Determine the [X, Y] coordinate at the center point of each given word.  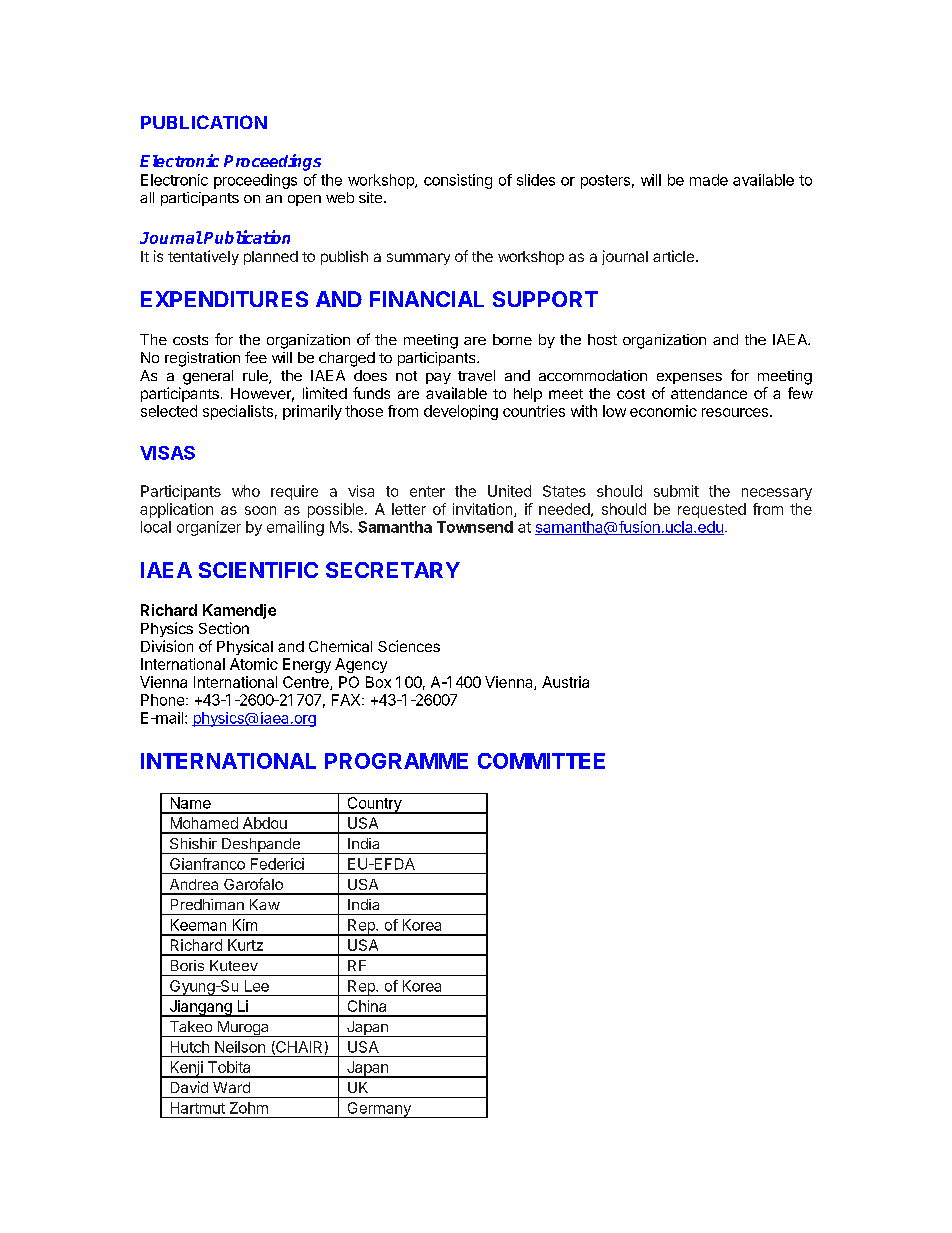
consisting [458, 181]
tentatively [203, 257]
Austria [565, 682]
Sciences [409, 646]
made [709, 180]
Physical [245, 647]
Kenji [186, 1069]
